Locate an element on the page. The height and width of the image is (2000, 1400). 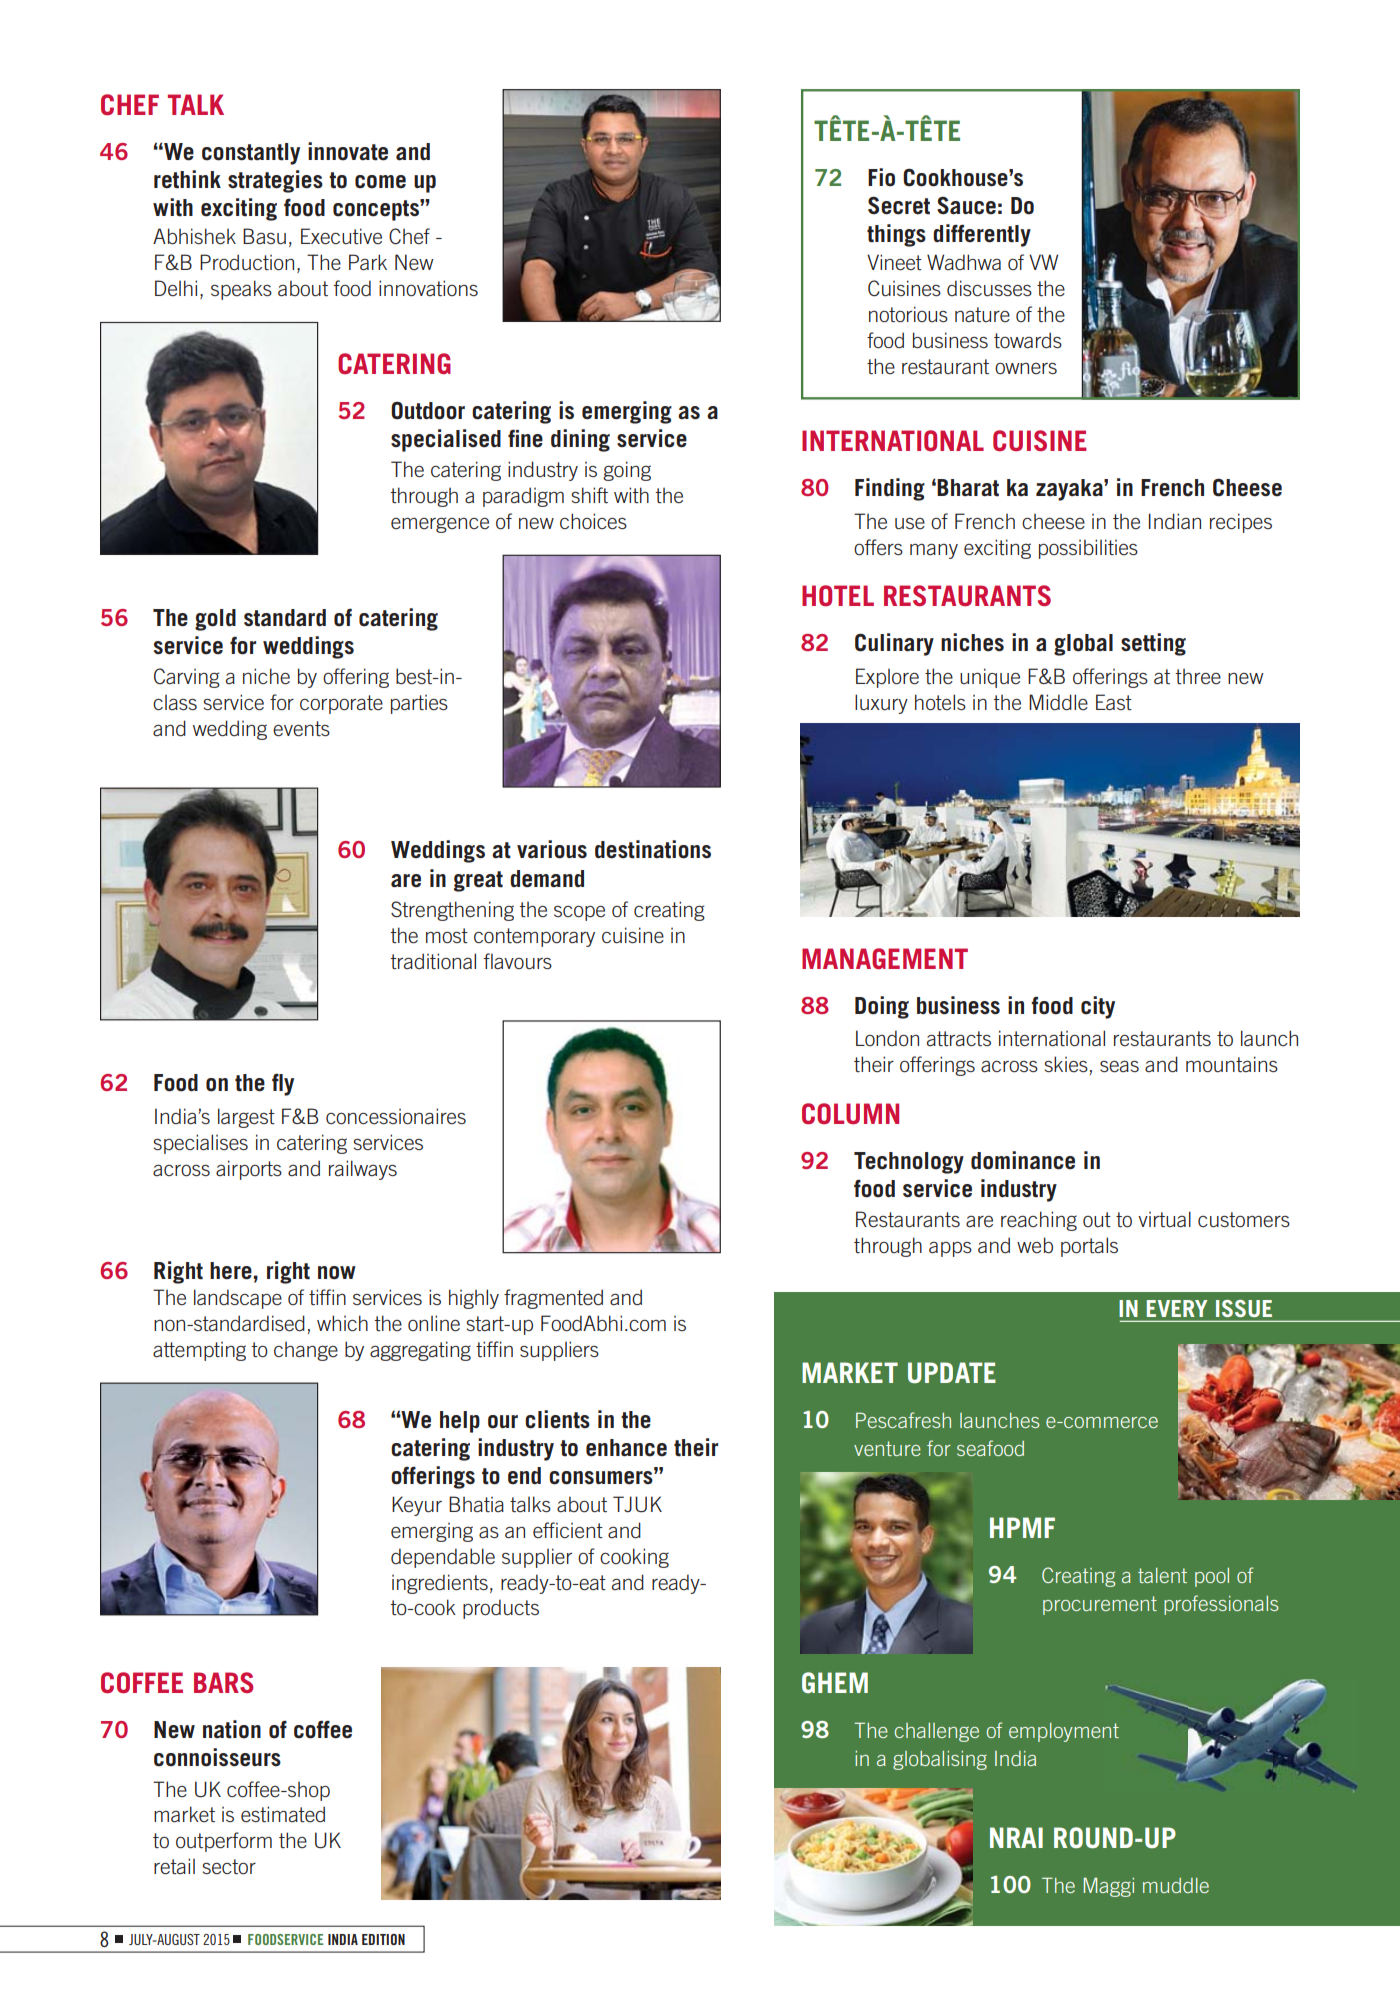
East is located at coordinates (1114, 702).
